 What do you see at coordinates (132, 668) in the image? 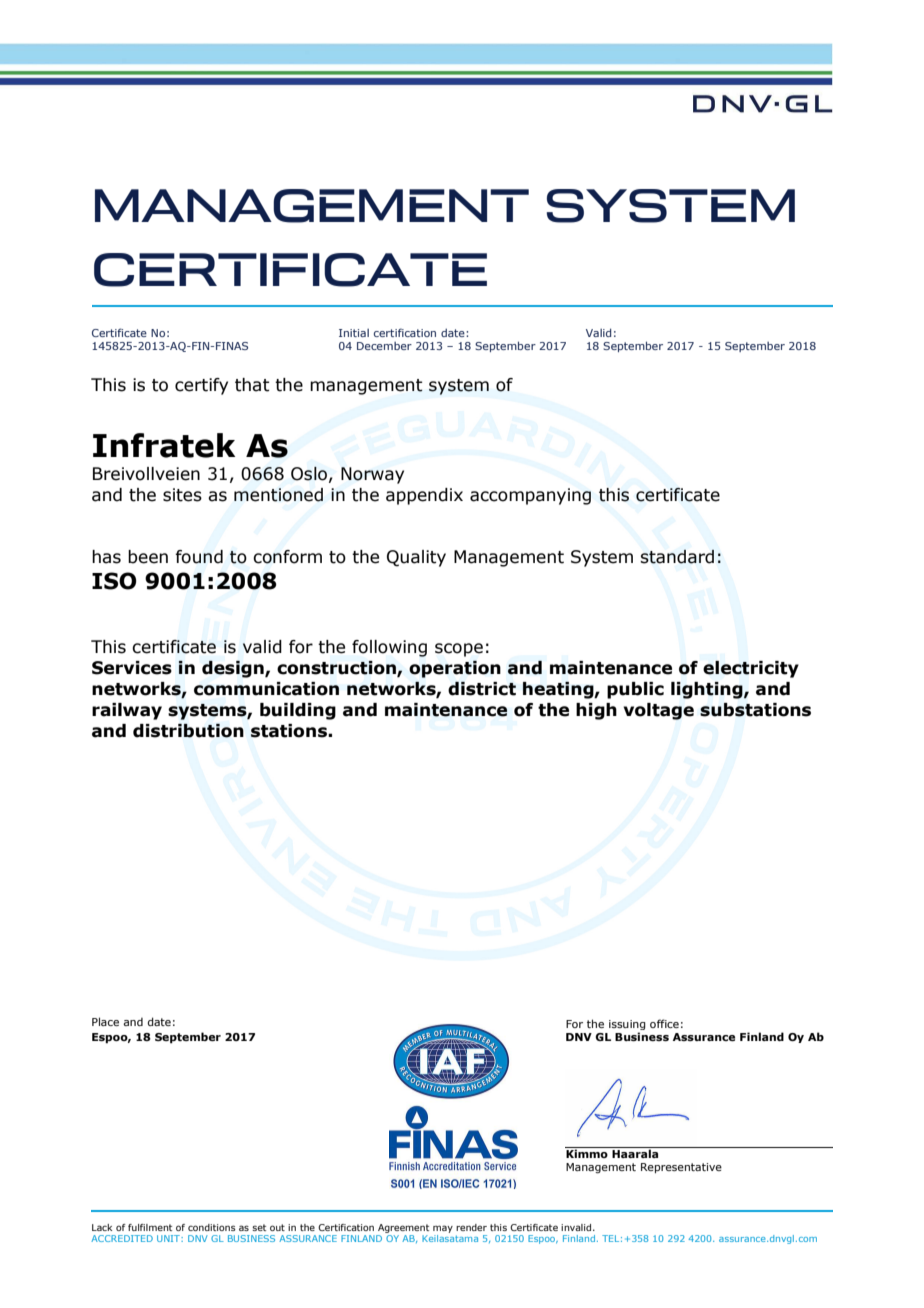
I see `Services` at bounding box center [132, 668].
